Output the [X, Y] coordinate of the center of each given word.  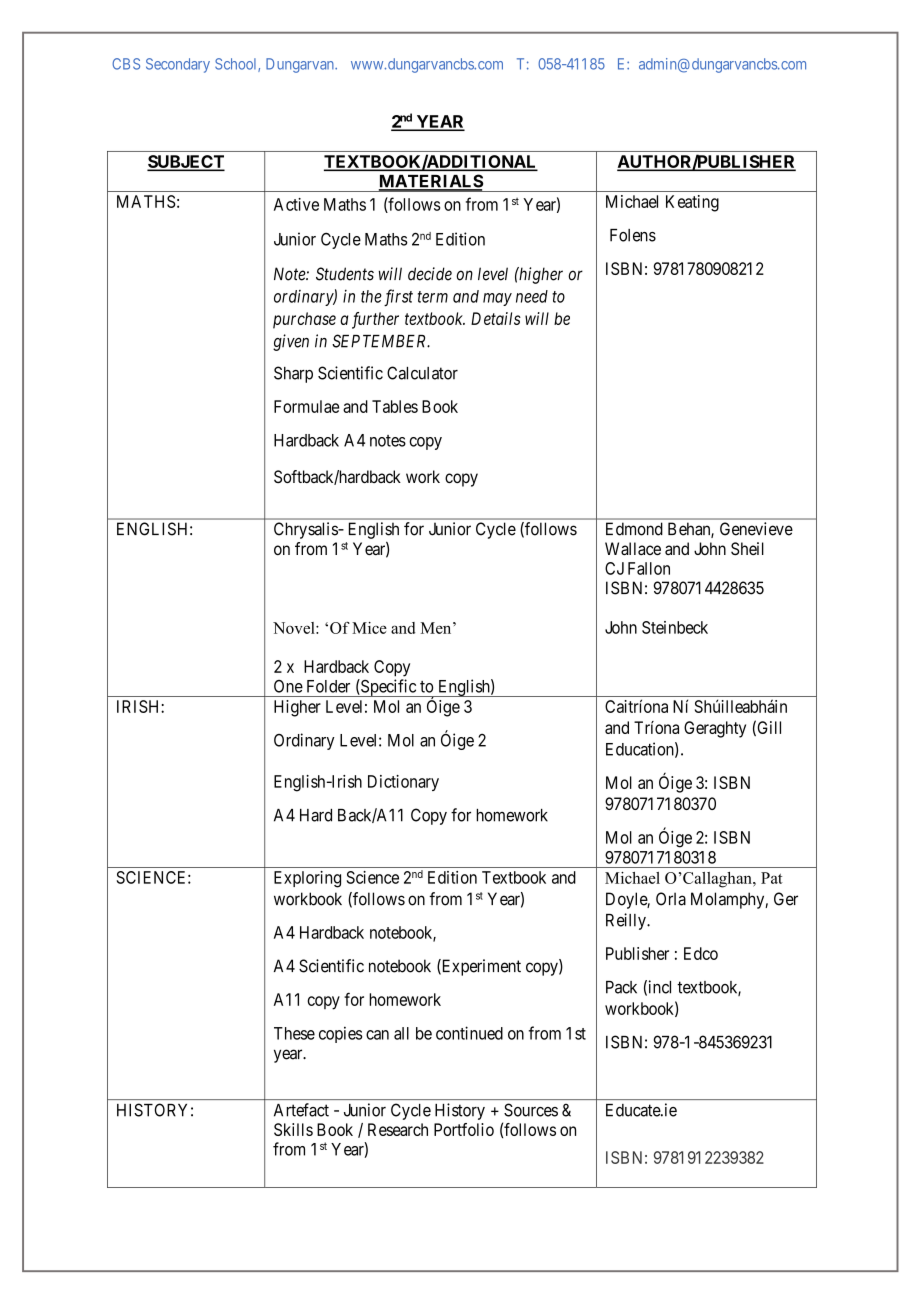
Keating [692, 203]
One [288, 686]
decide [430, 274]
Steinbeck [675, 627]
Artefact [301, 1110]
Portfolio [464, 1129]
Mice [369, 628]
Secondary [178, 65]
